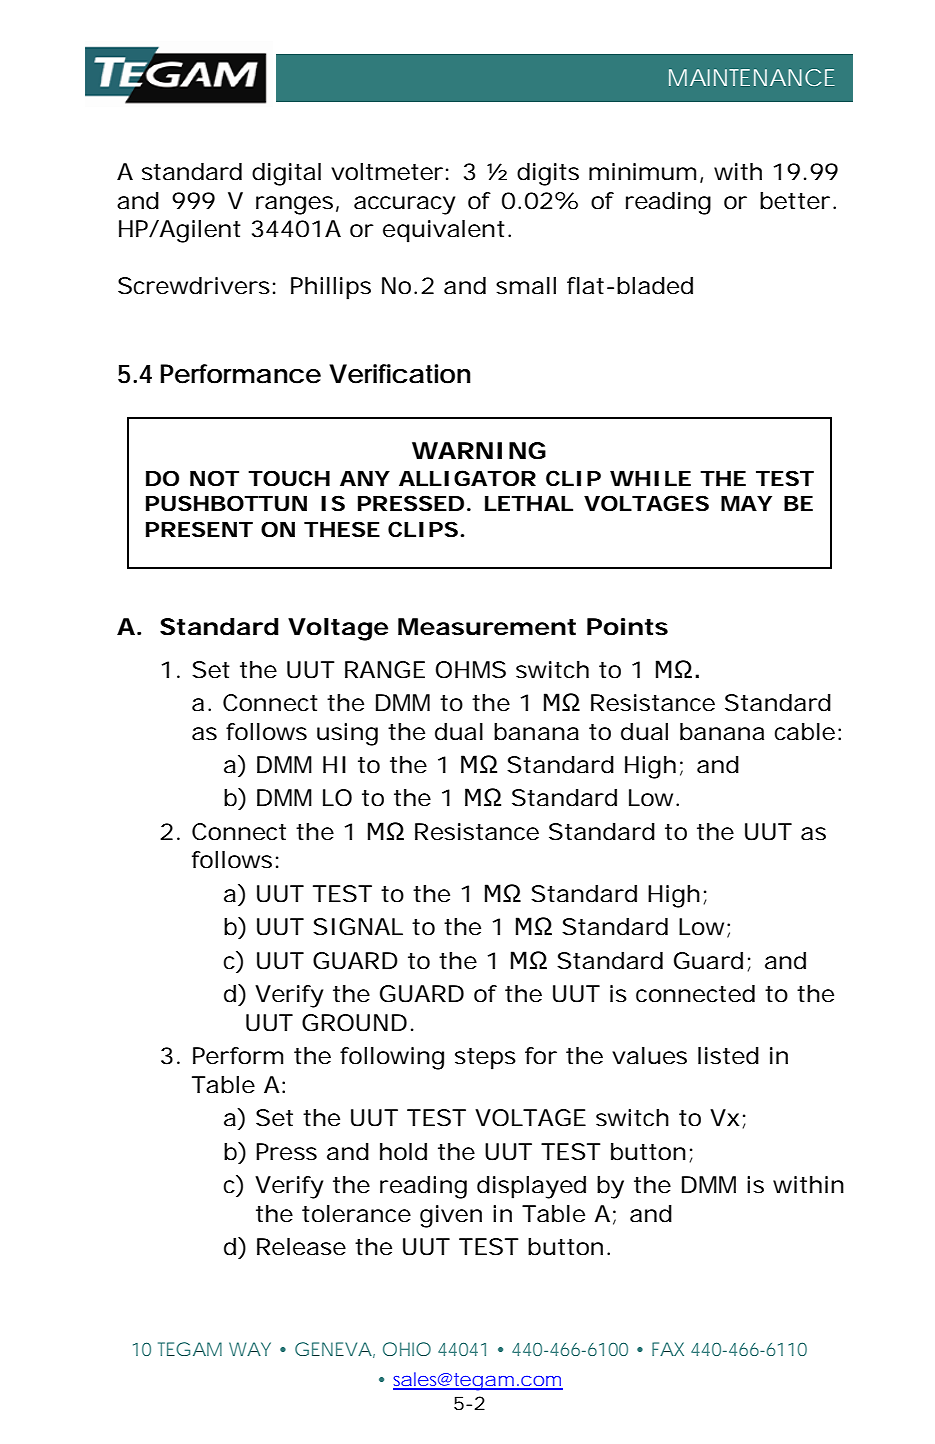 This screenshot has height=1444, width=935. Describe the element at coordinates (728, 1056) in the screenshot. I see `listed` at that location.
